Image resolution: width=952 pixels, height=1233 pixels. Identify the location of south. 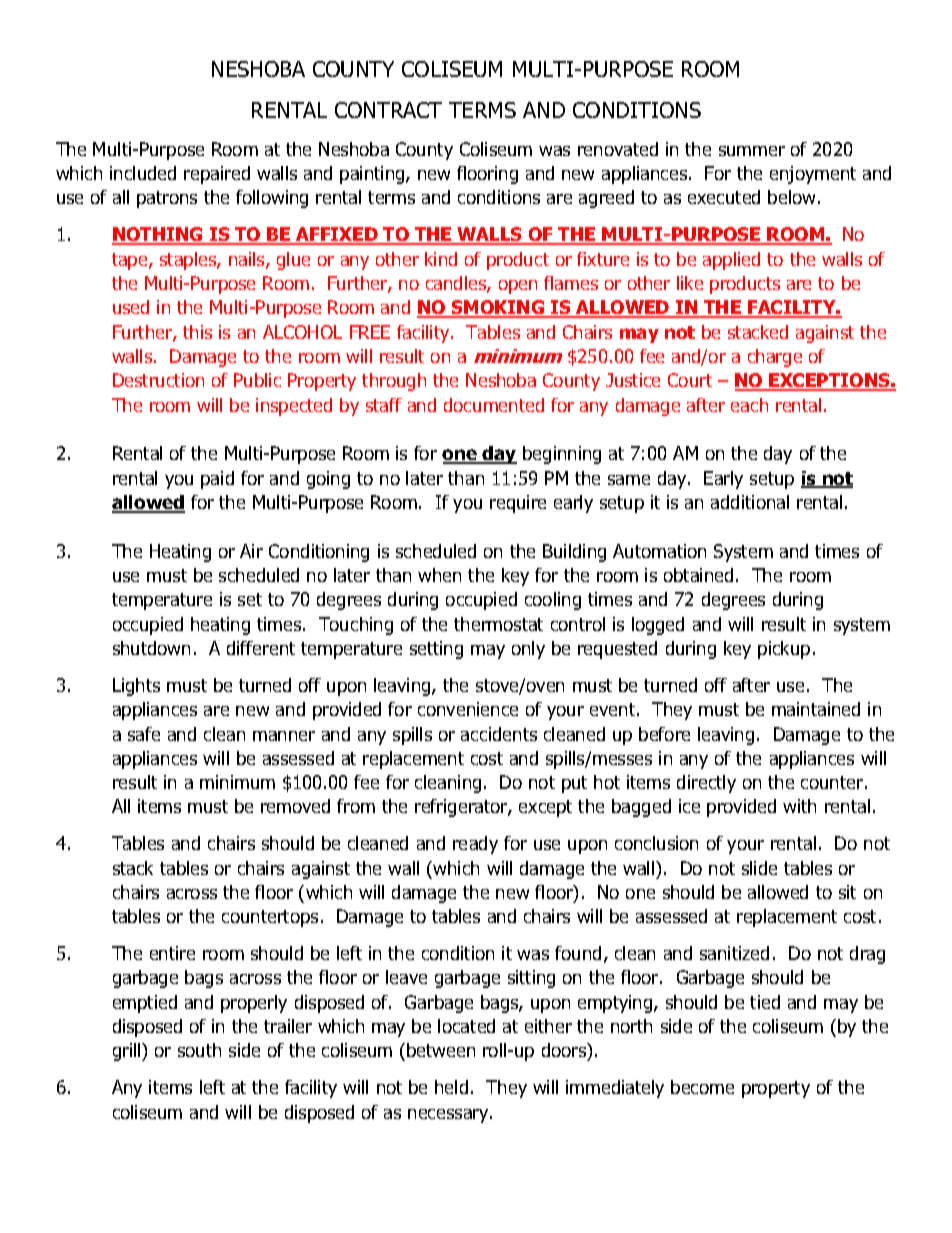
(199, 1050).
